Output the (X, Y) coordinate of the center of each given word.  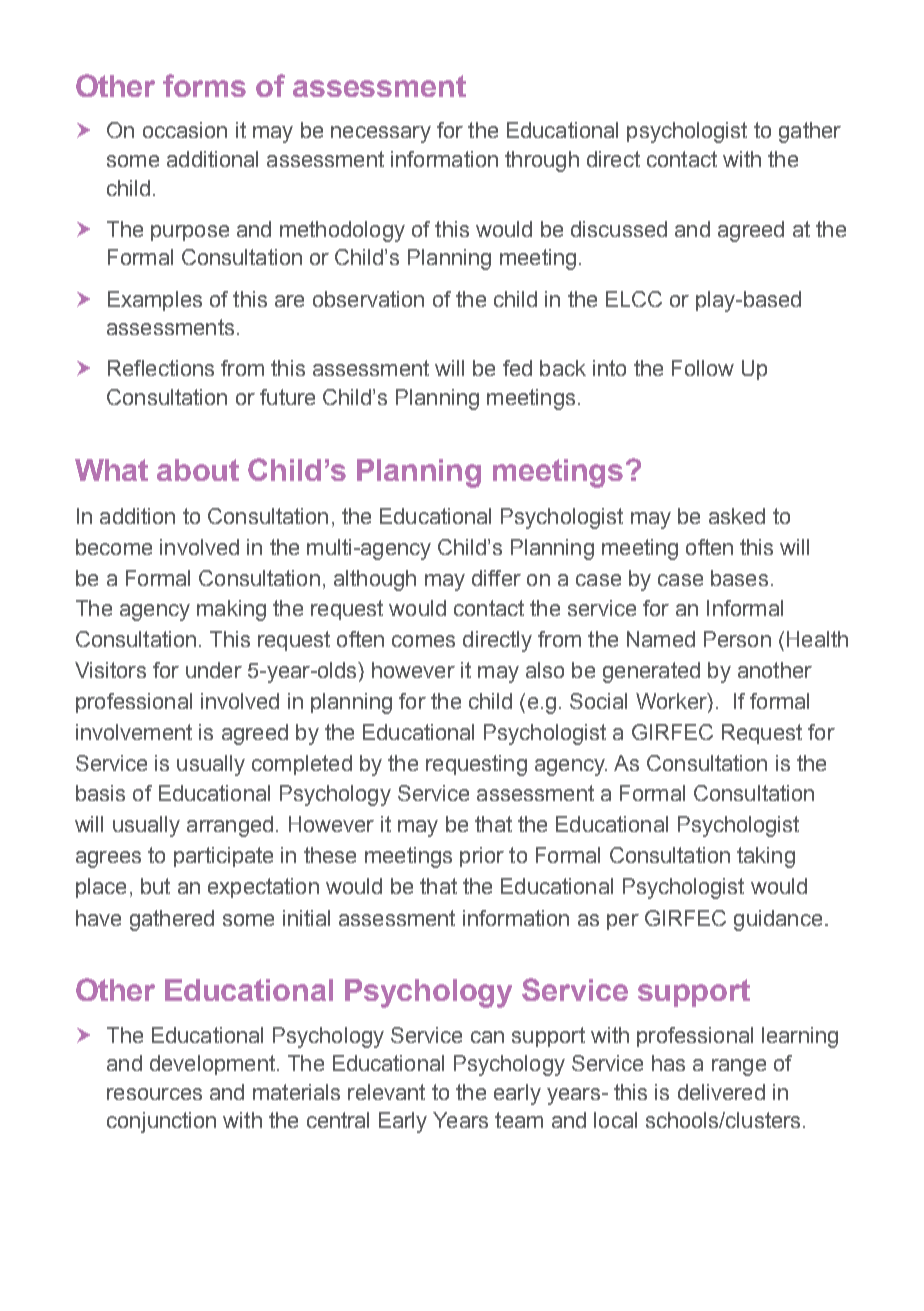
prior (482, 857)
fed (517, 368)
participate (223, 857)
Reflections (161, 368)
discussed (619, 229)
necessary (381, 134)
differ (496, 578)
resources (154, 1094)
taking (766, 857)
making (231, 610)
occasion (185, 130)
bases (739, 578)
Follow (703, 368)
